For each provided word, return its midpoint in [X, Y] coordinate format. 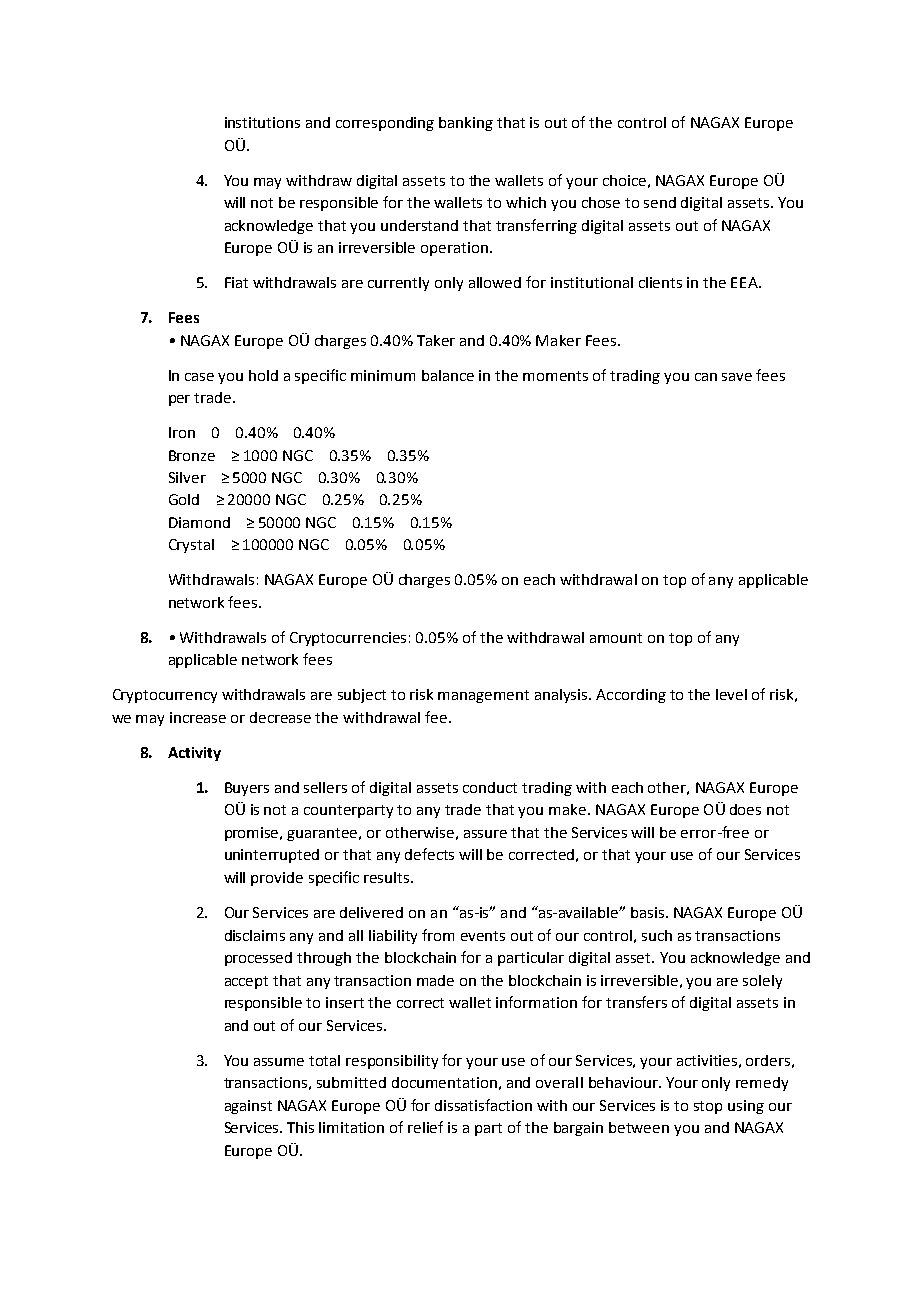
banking [466, 124]
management [483, 696]
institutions [262, 122]
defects [429, 854]
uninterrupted [272, 856]
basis [649, 912]
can [706, 377]
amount [616, 638]
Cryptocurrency [165, 696]
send [660, 202]
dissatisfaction [483, 1105]
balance [448, 375]
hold [263, 375]
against [248, 1107]
